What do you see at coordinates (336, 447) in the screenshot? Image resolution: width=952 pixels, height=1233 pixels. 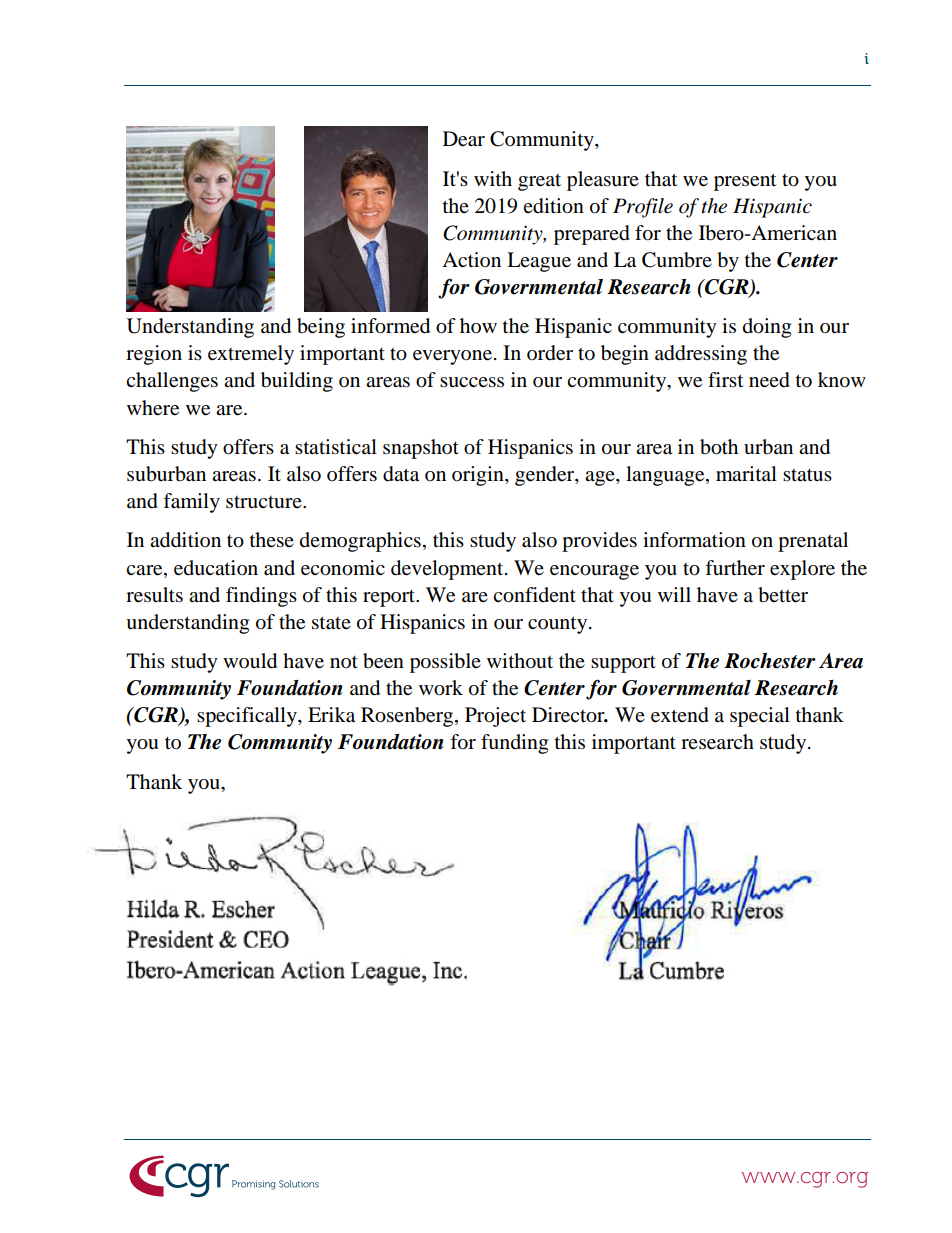 I see `statistical` at bounding box center [336, 447].
